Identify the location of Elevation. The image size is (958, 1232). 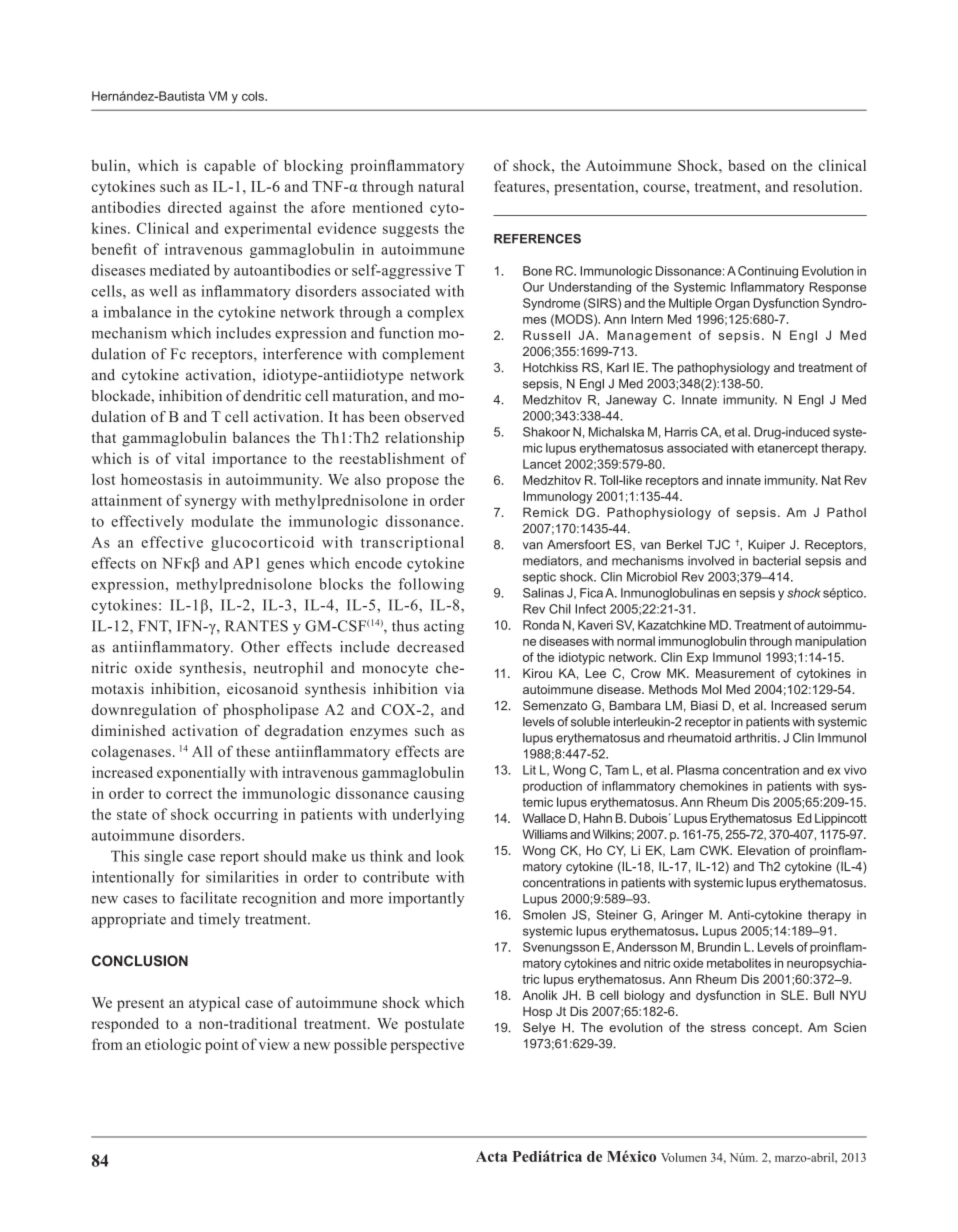
(764, 850).
